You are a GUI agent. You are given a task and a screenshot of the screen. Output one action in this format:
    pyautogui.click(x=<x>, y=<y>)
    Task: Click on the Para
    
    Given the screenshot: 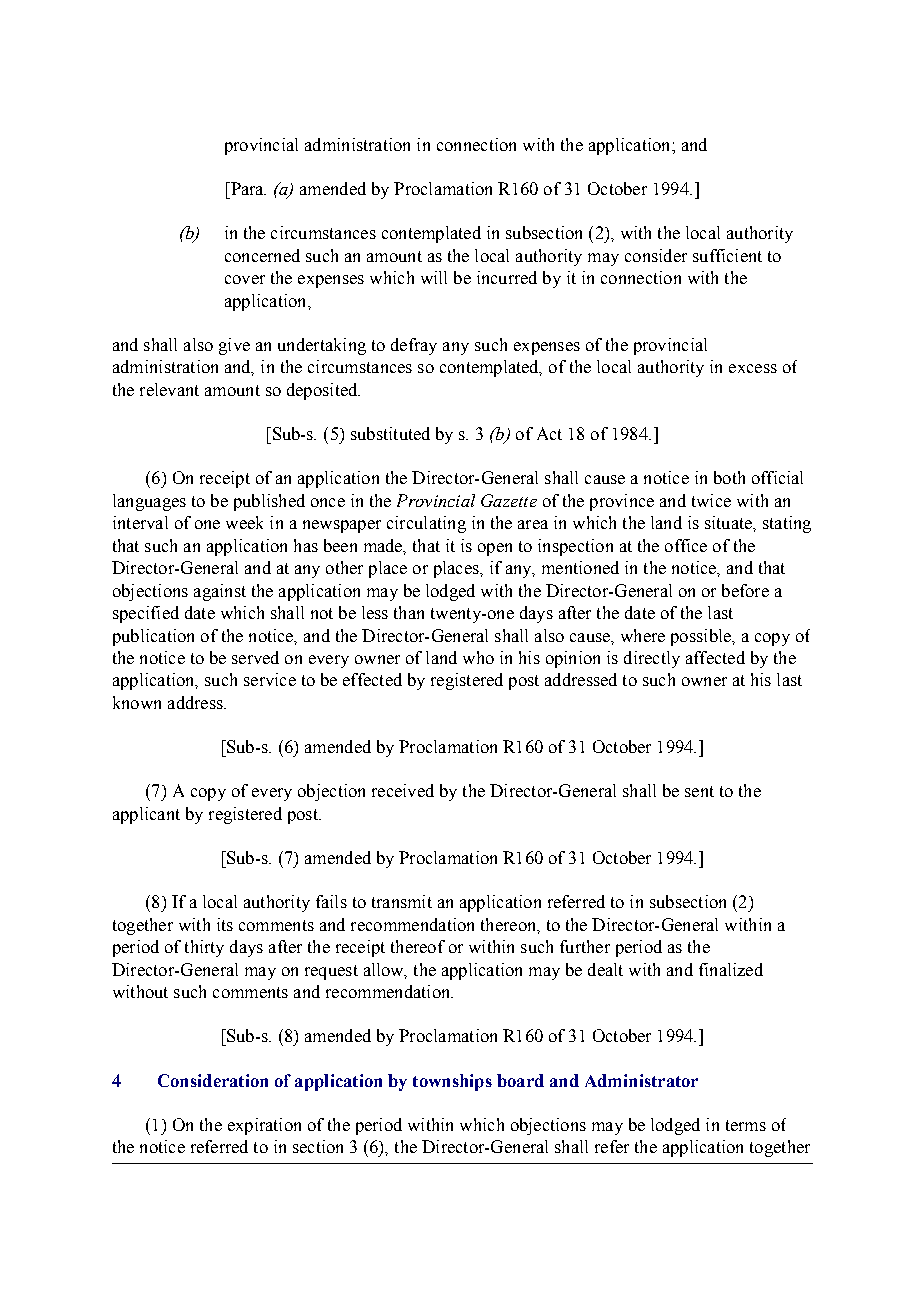 What is the action you would take?
    pyautogui.click(x=247, y=188)
